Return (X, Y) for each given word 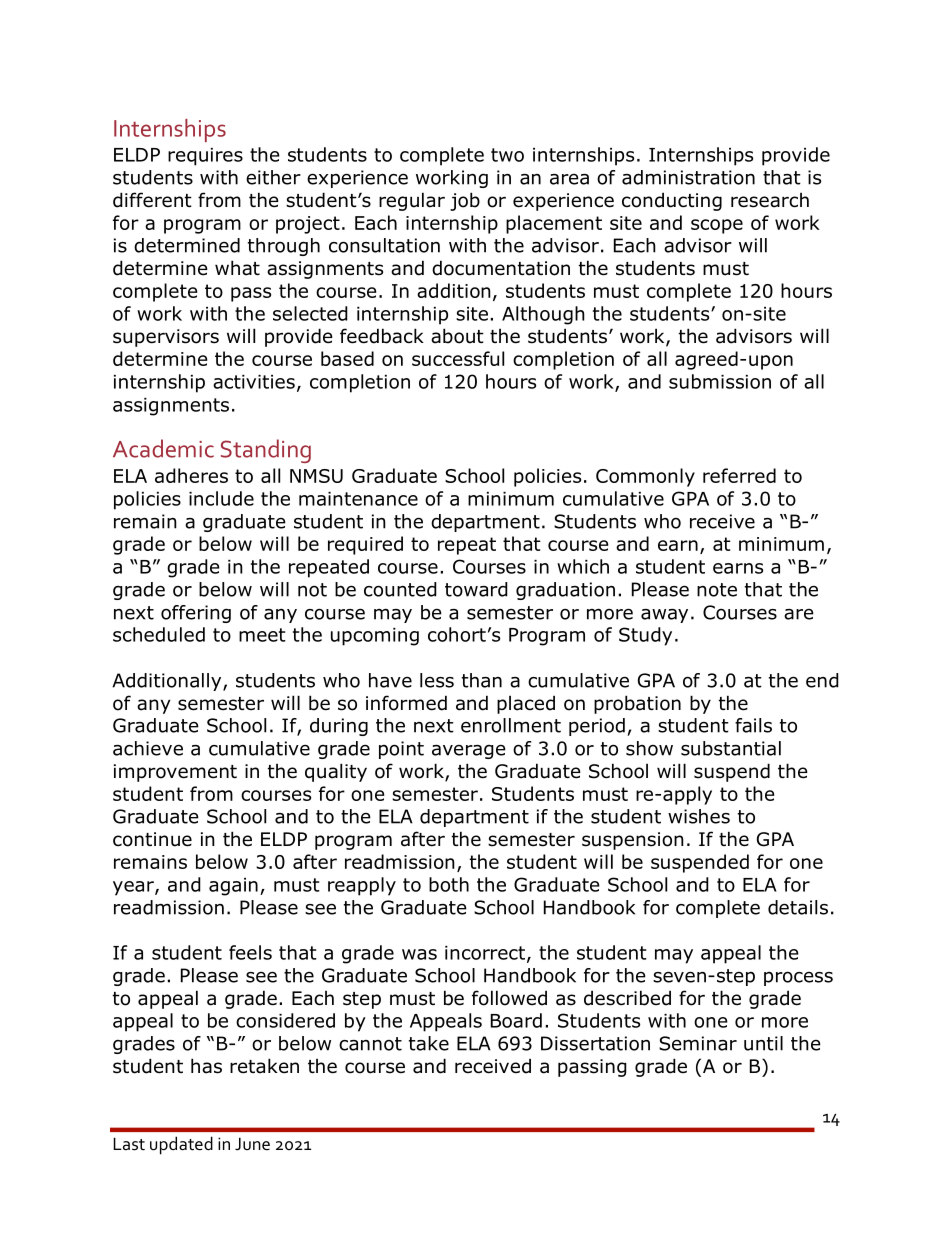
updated (181, 1145)
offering (196, 614)
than (482, 680)
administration (688, 177)
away (664, 616)
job (465, 201)
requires (205, 157)
